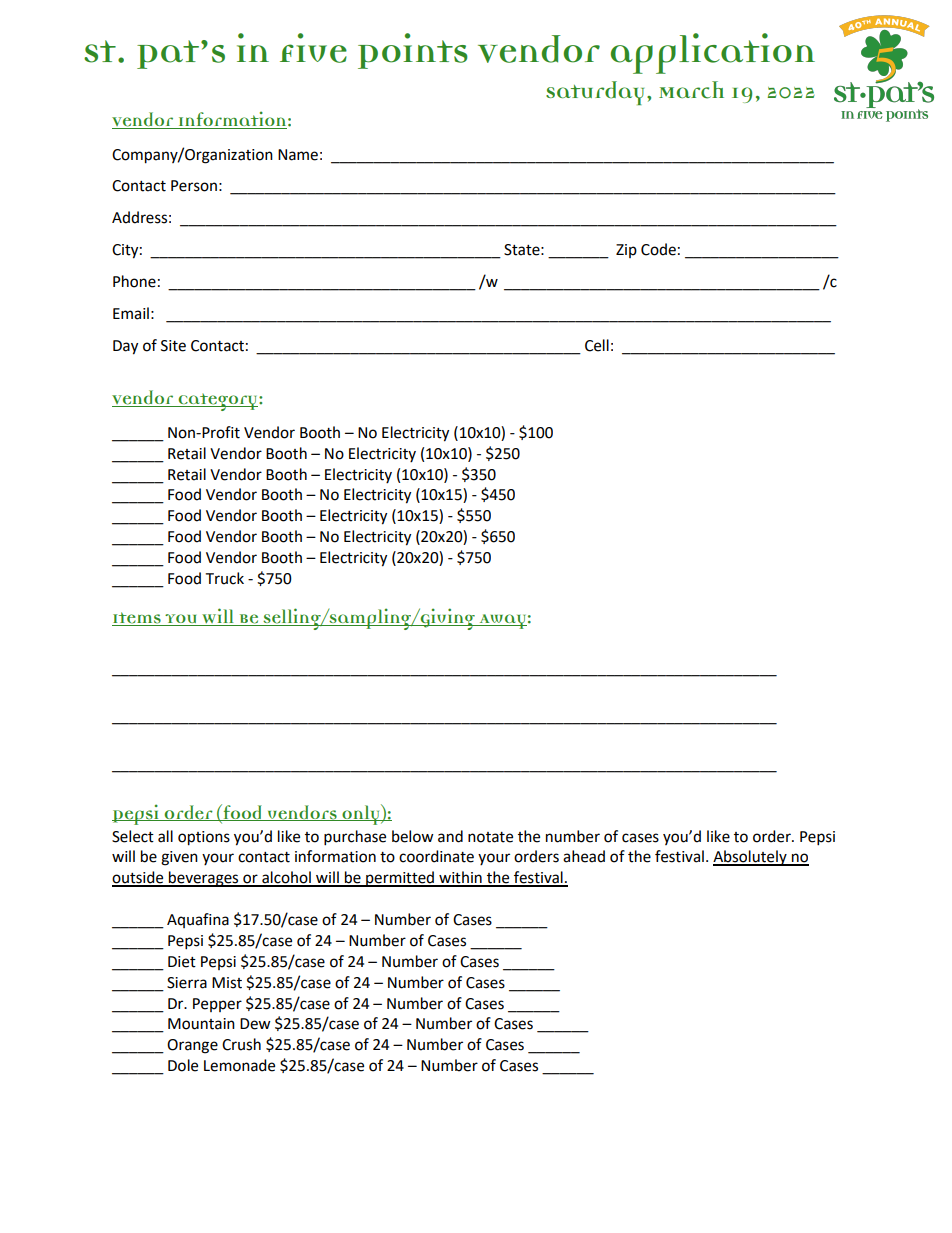 The image size is (952, 1233). I want to click on Absolutely, so click(751, 858).
